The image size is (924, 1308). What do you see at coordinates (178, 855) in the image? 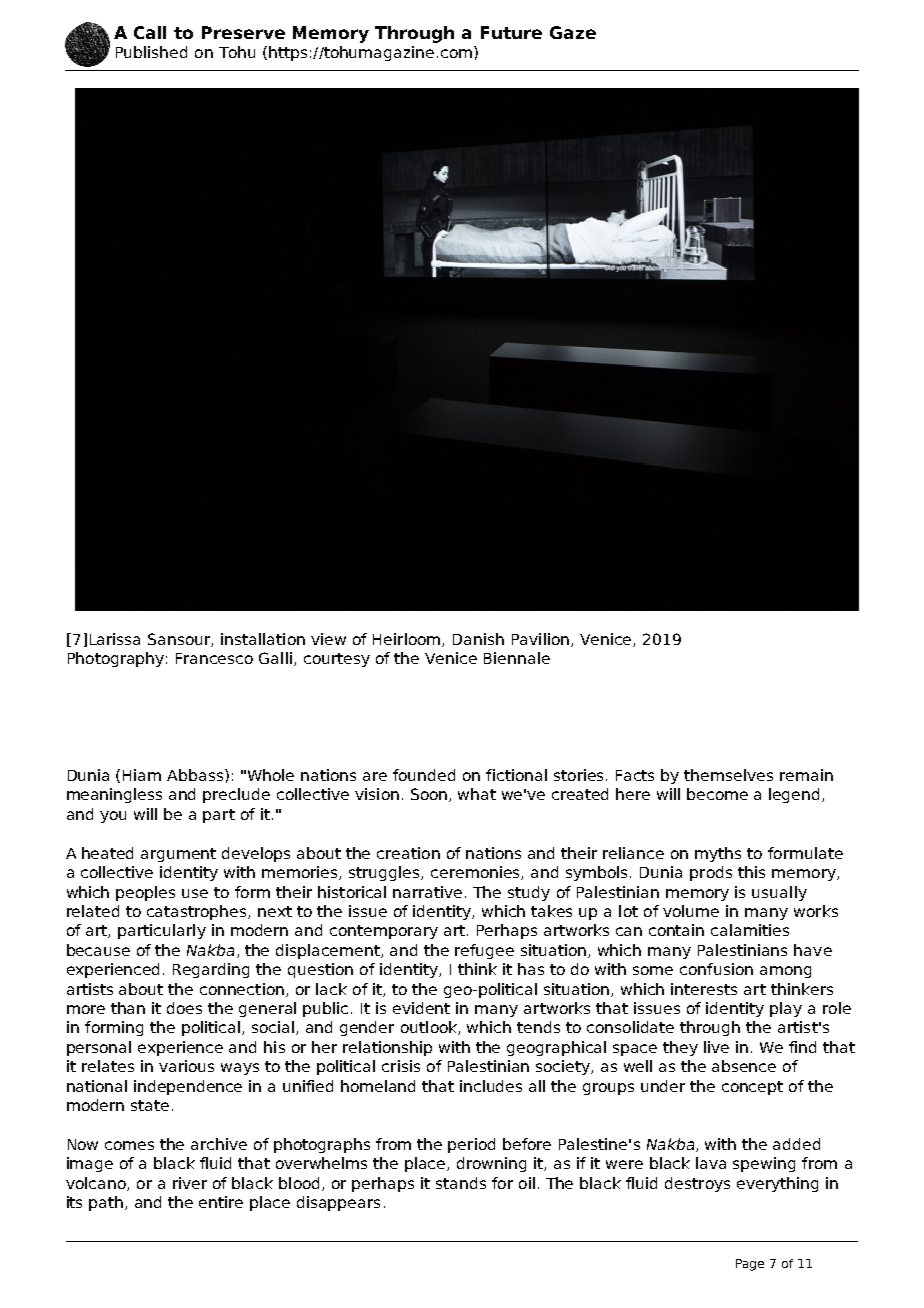
I see `argument` at bounding box center [178, 855].
